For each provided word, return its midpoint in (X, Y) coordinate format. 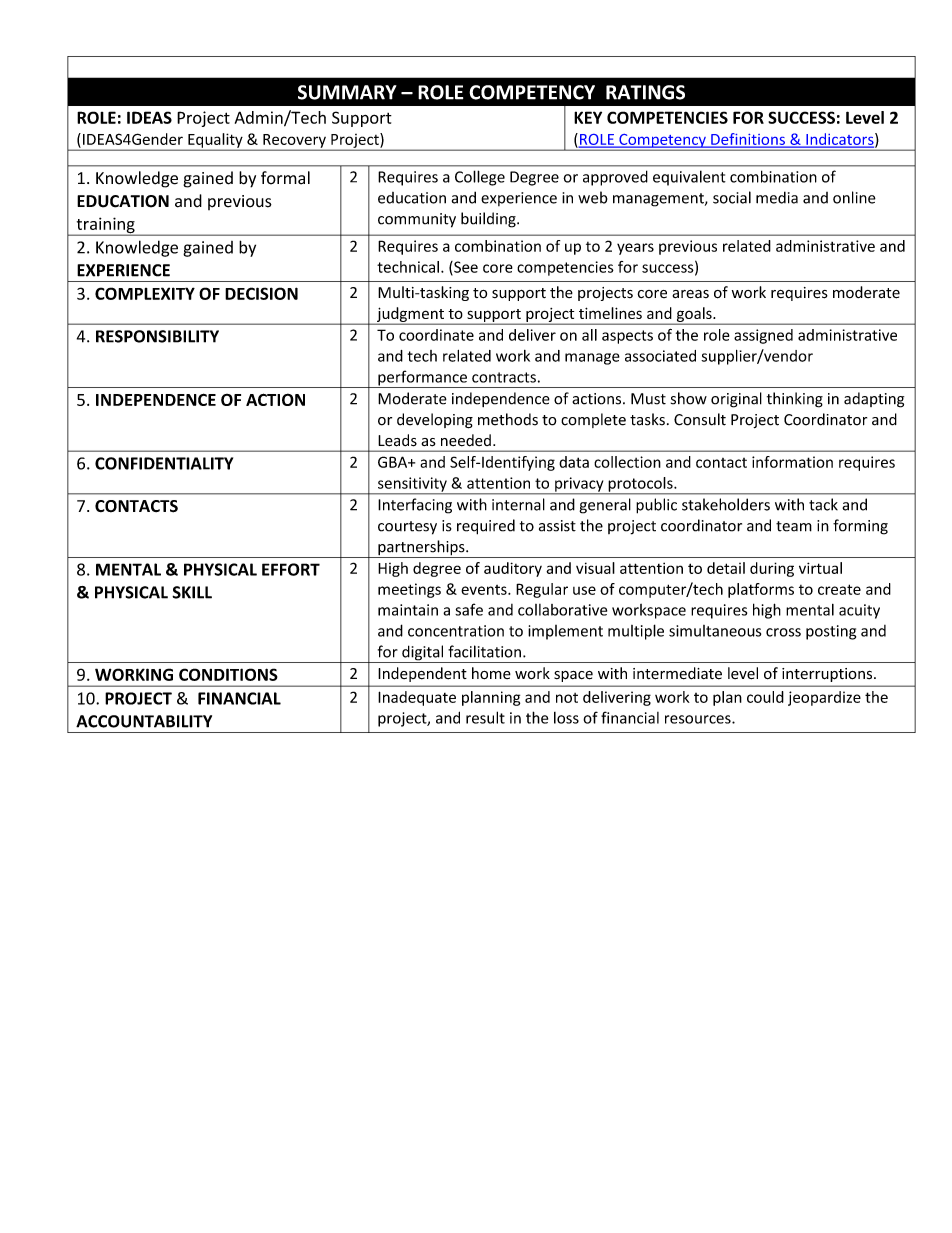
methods (508, 419)
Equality (215, 141)
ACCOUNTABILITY (144, 721)
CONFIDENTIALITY (164, 463)
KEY (588, 117)
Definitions (748, 140)
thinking (795, 400)
